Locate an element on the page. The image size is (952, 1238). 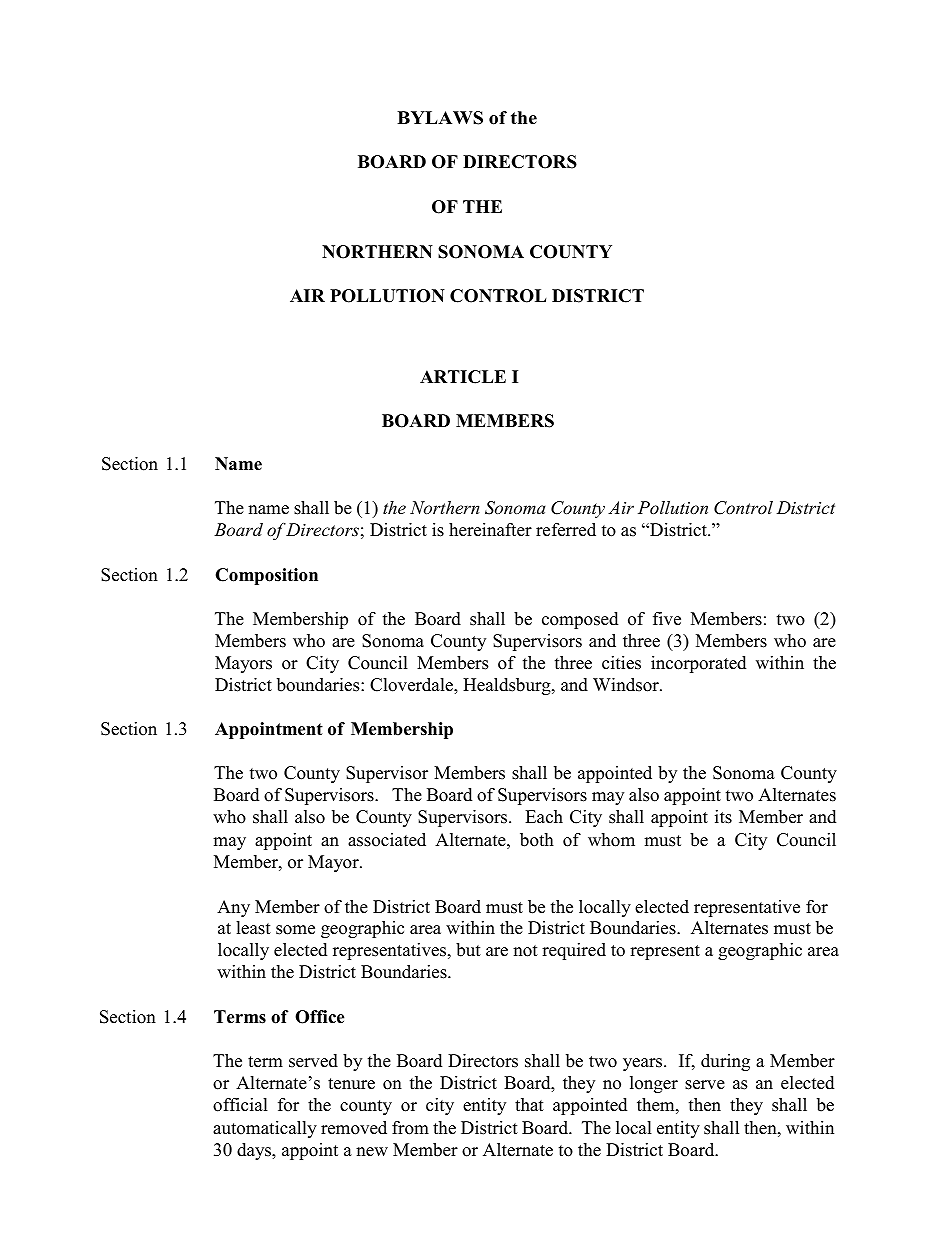
automatically is located at coordinates (265, 1129).
